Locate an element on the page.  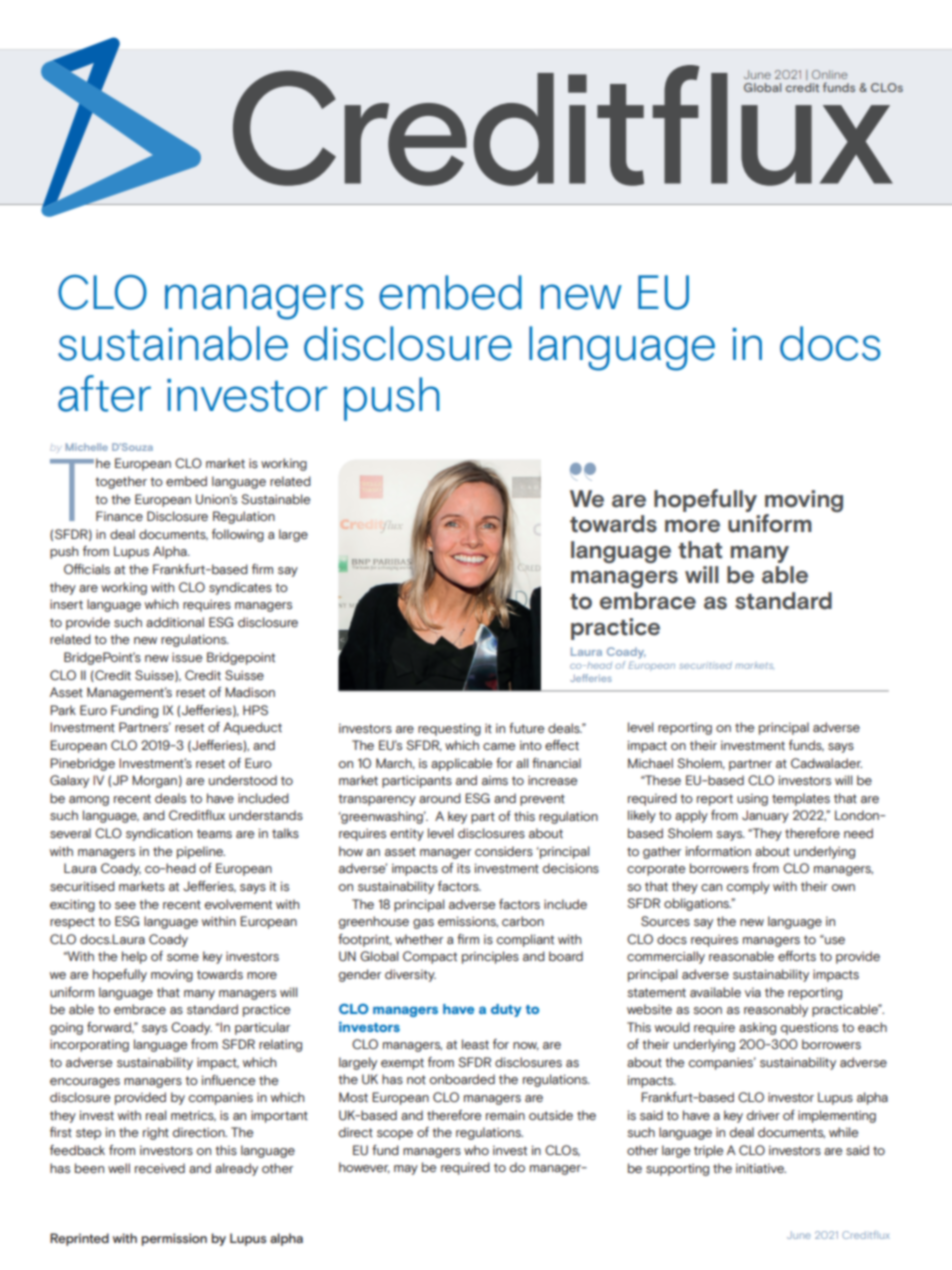
after is located at coordinates (104, 393).
